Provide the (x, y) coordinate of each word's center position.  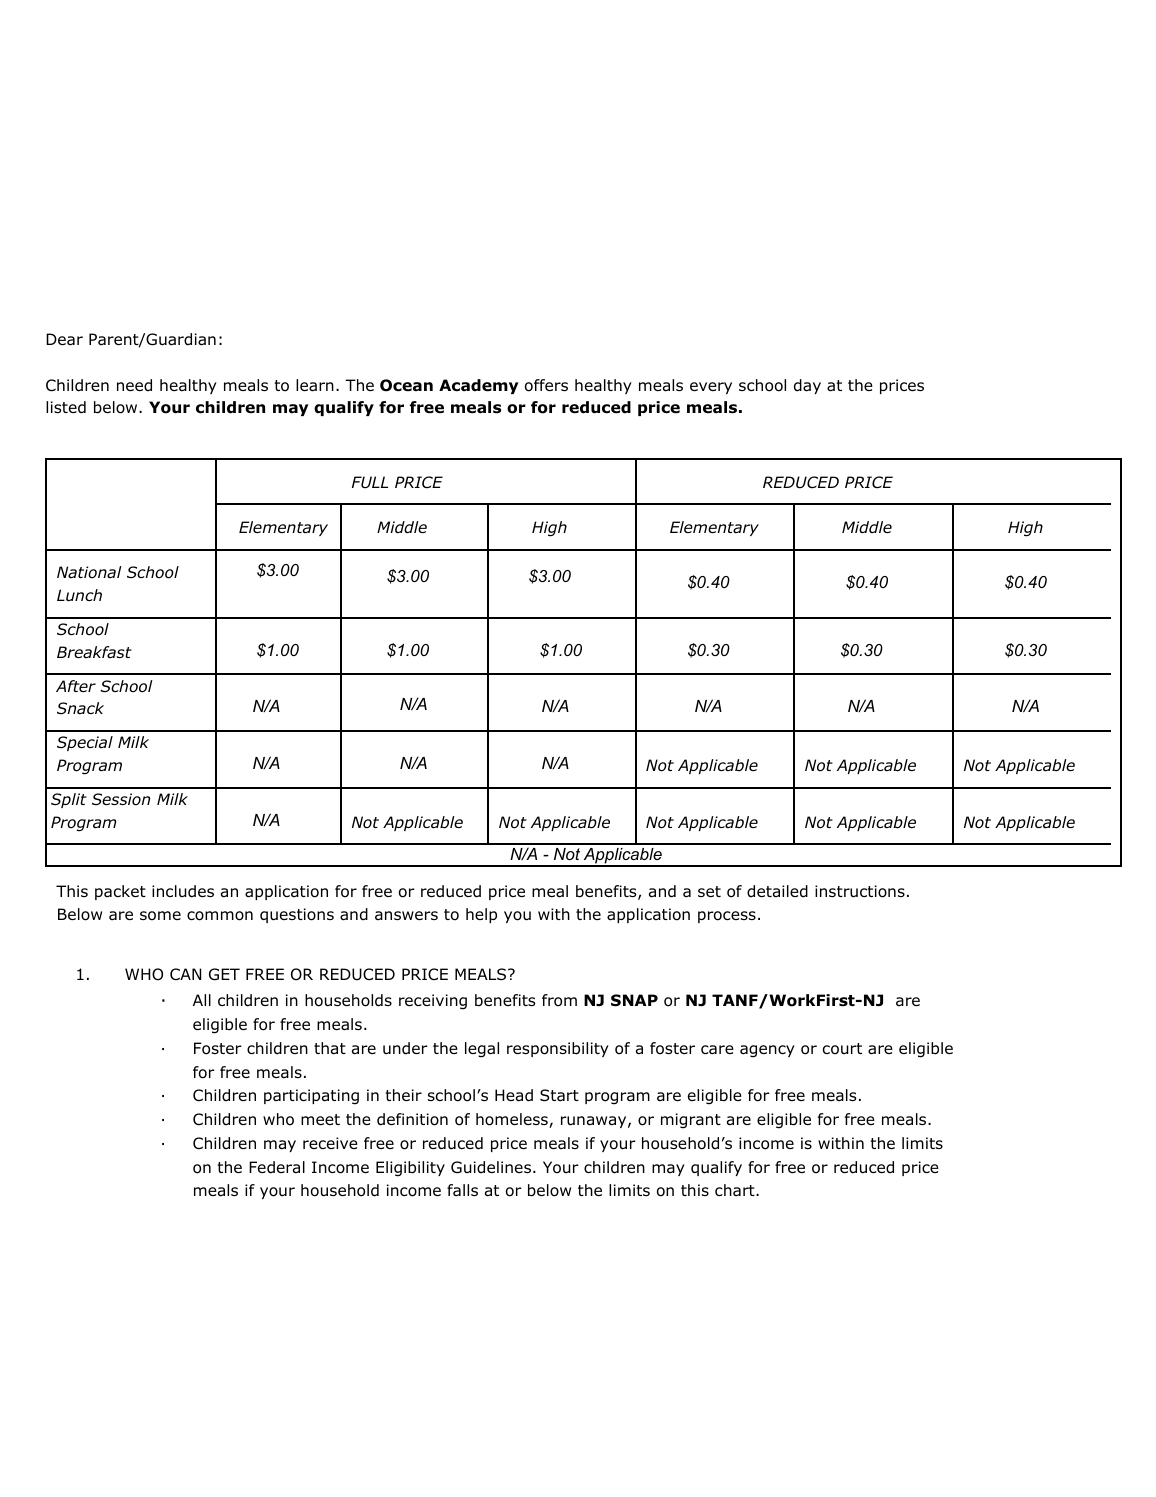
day (807, 386)
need (134, 385)
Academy (478, 386)
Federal (277, 1167)
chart (736, 1190)
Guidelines (491, 1167)
